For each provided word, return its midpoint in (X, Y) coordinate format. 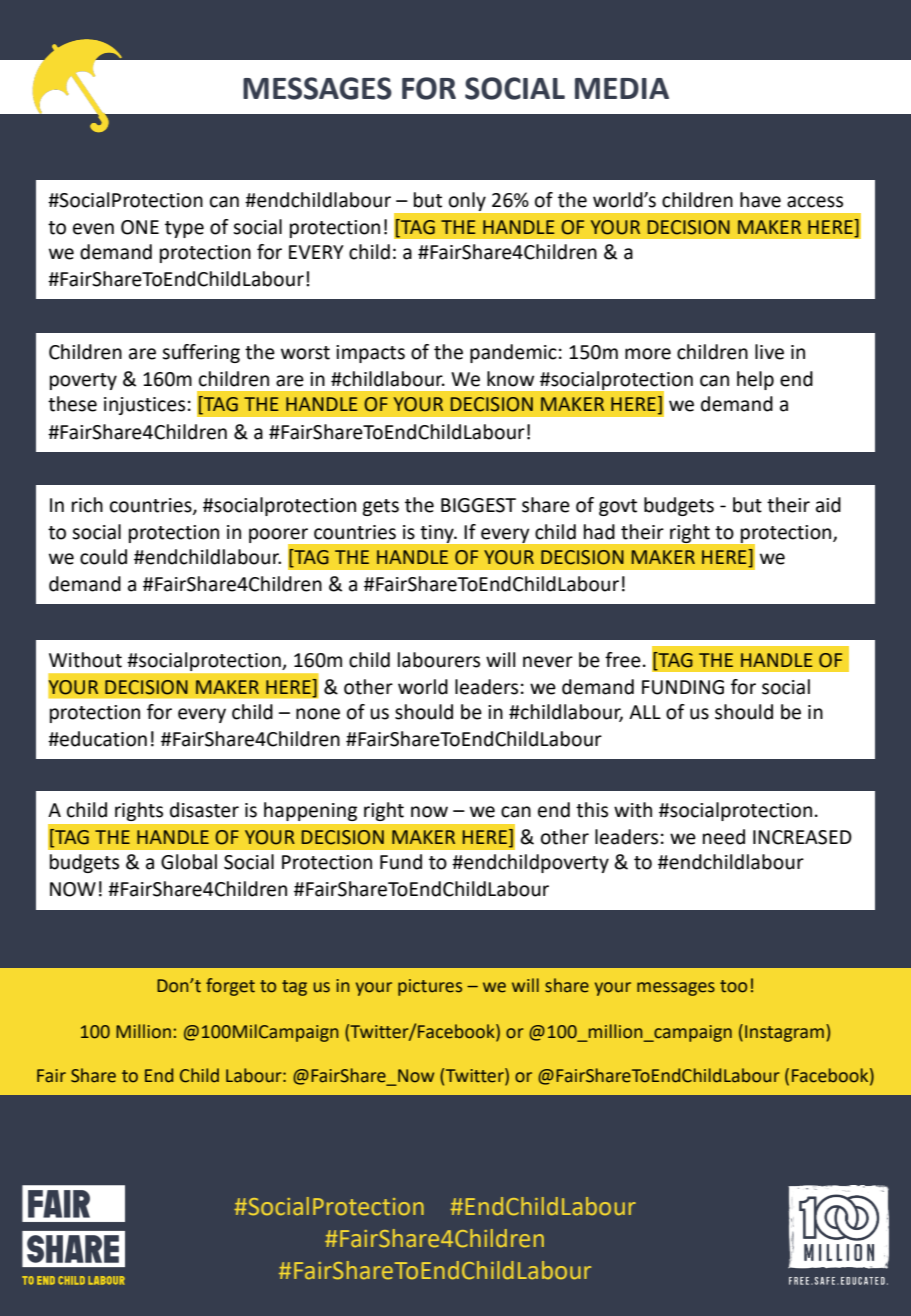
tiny (438, 534)
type (184, 229)
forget (230, 987)
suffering (201, 353)
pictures (430, 987)
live (769, 352)
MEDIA (622, 88)
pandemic (513, 353)
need (724, 837)
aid (828, 505)
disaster (204, 810)
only (467, 201)
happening (310, 811)
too (733, 986)
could (103, 557)
